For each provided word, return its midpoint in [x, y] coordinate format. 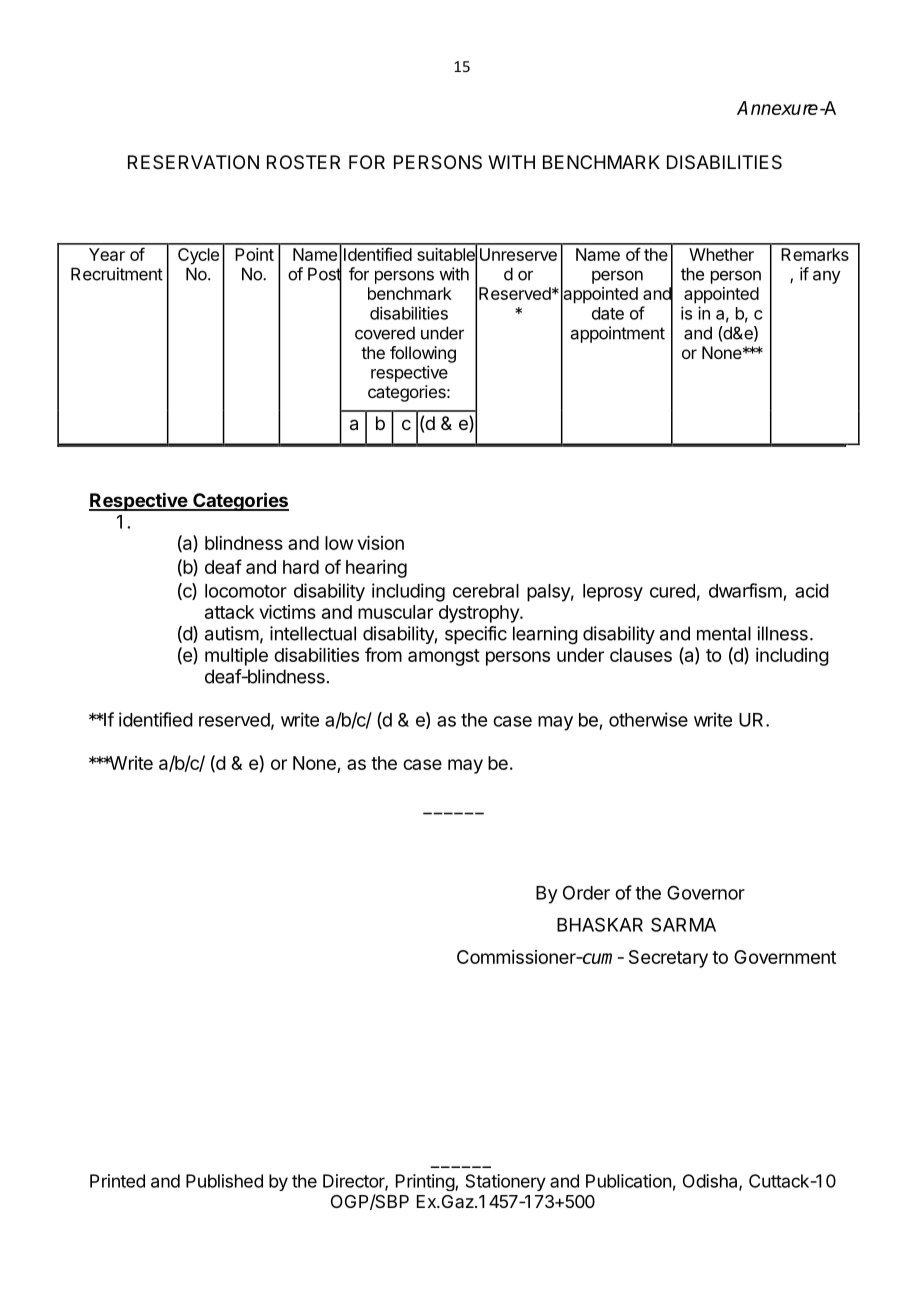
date [608, 313]
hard [301, 567]
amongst [444, 657]
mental [724, 633]
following [423, 354]
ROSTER [303, 162]
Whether [721, 254]
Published [224, 1181]
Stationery [506, 1182]
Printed [117, 1181]
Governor [706, 892]
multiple [236, 657]
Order [586, 893]
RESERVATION [193, 162]
